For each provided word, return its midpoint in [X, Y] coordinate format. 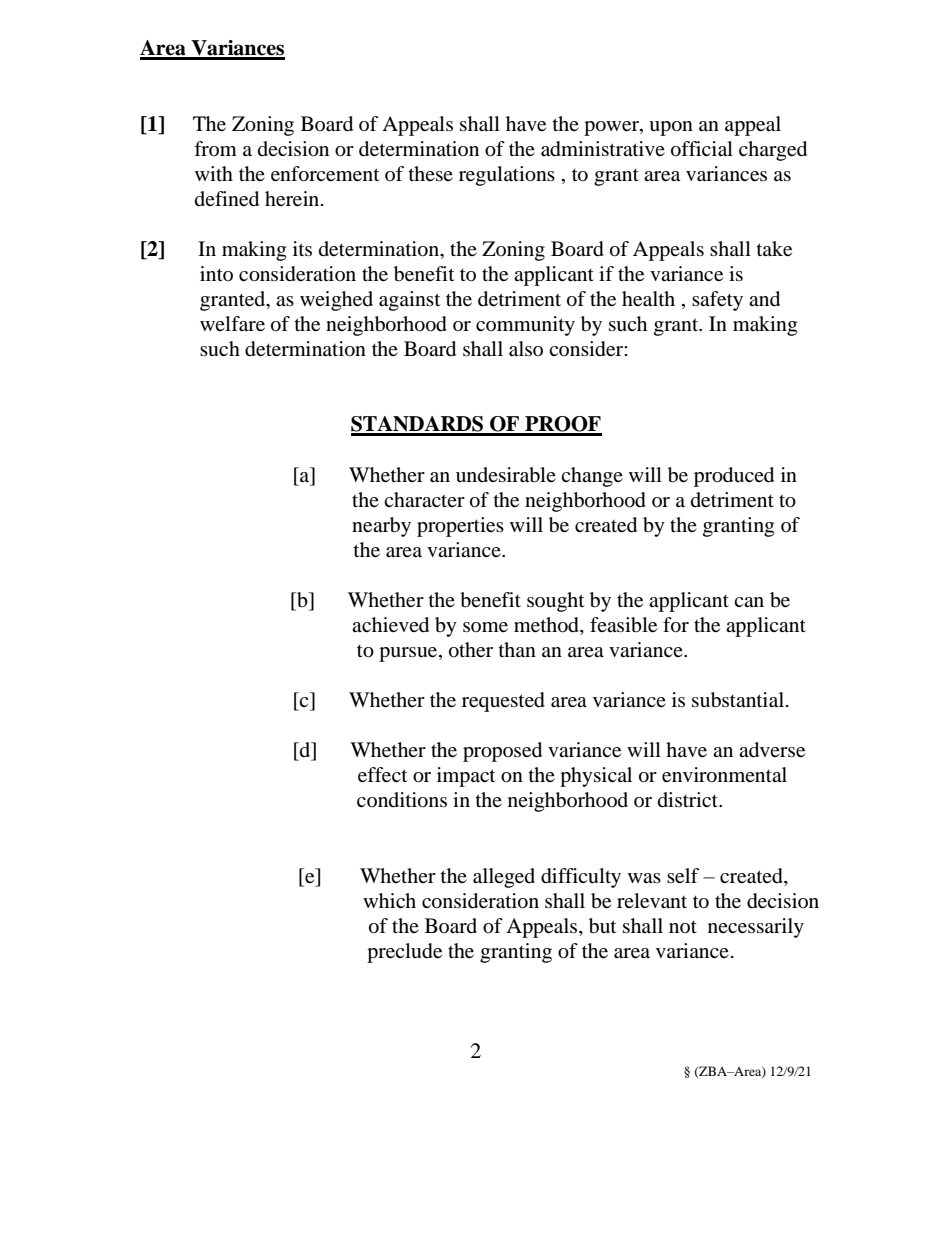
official [702, 149]
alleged [504, 878]
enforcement [325, 174]
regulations [507, 176]
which [389, 900]
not [683, 927]
